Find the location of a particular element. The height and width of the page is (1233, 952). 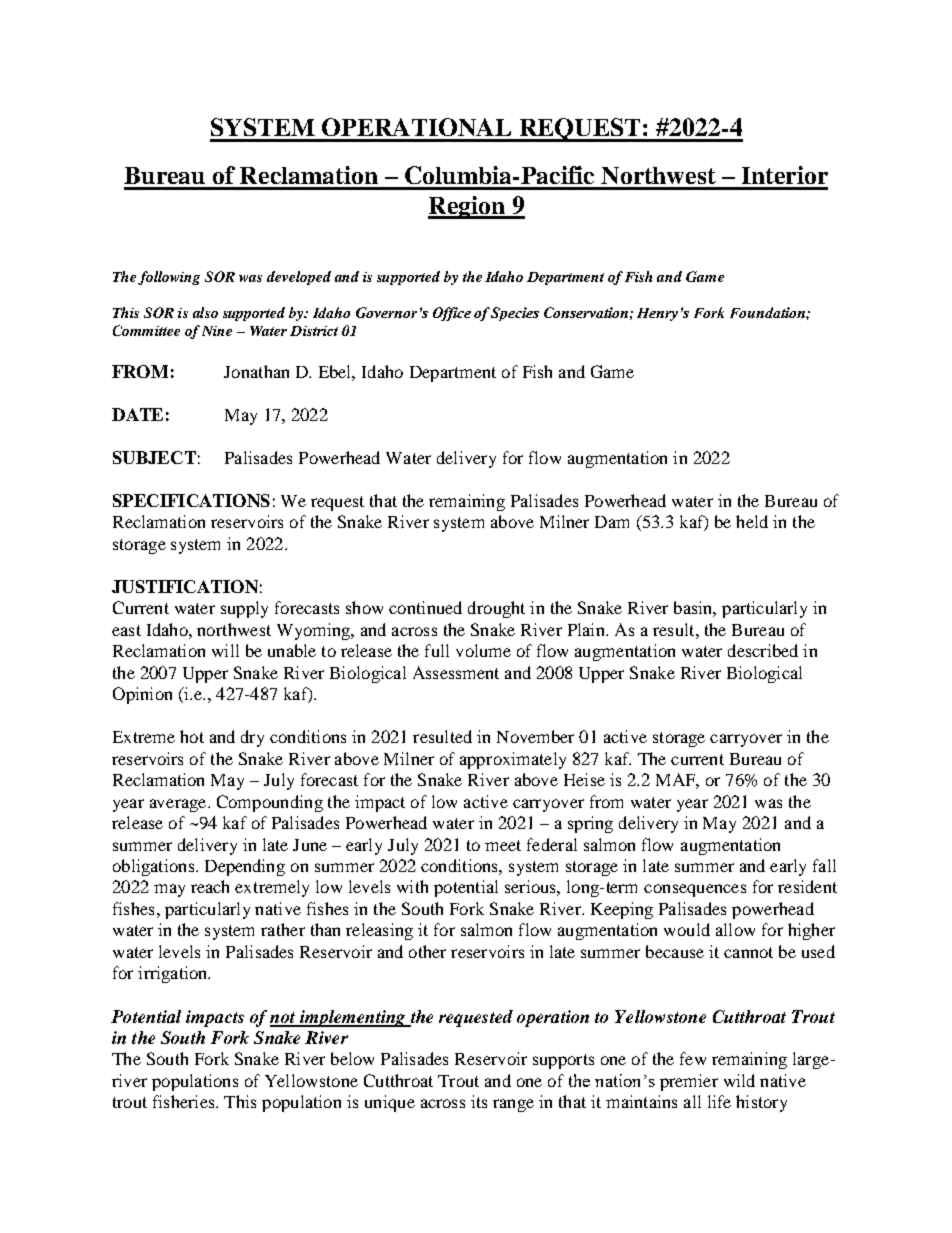

consequences is located at coordinates (695, 890).
